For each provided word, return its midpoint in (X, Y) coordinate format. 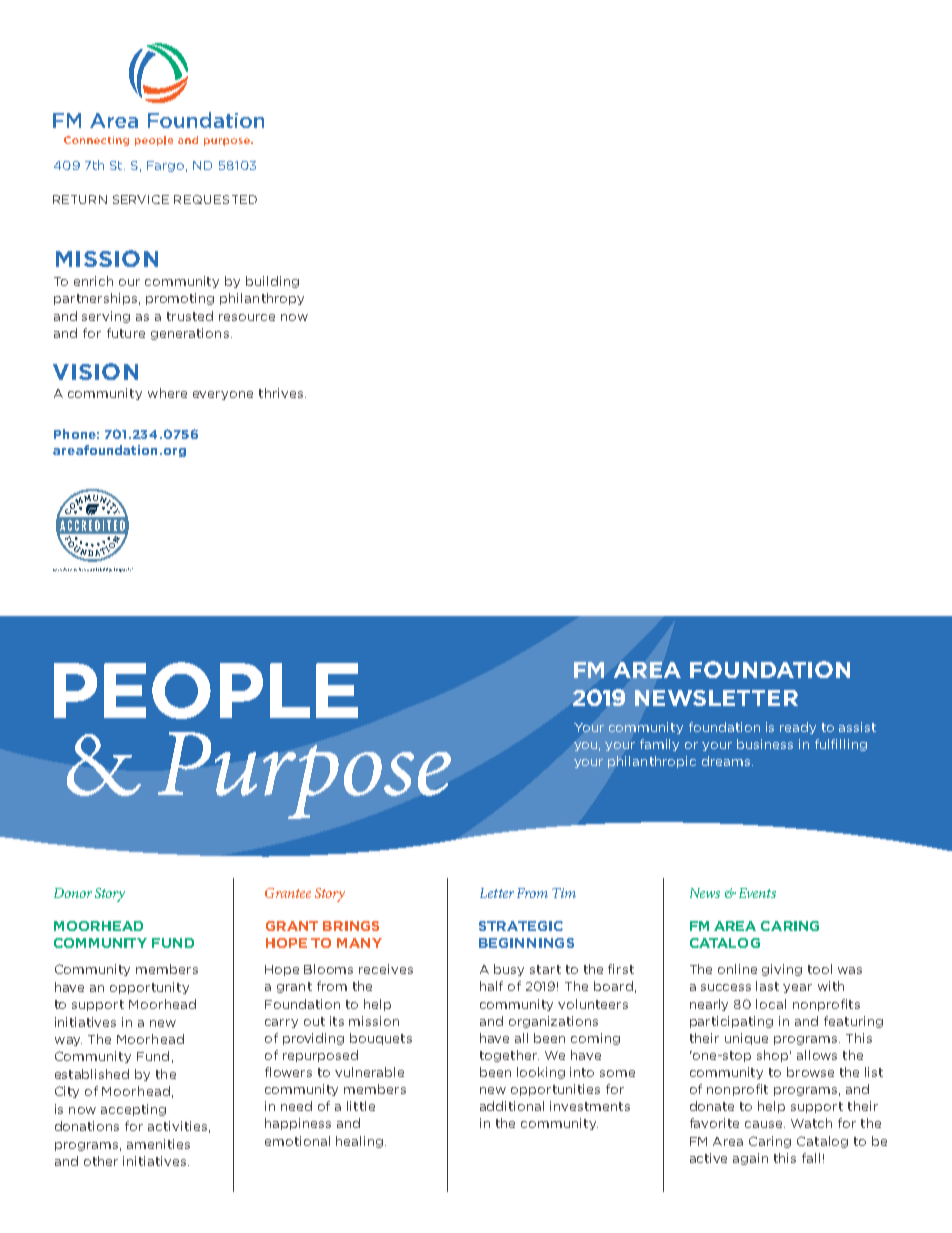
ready (798, 728)
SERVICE (141, 199)
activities (177, 1126)
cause (763, 1124)
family (659, 745)
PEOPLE (206, 690)
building (272, 282)
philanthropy (262, 299)
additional (512, 1106)
